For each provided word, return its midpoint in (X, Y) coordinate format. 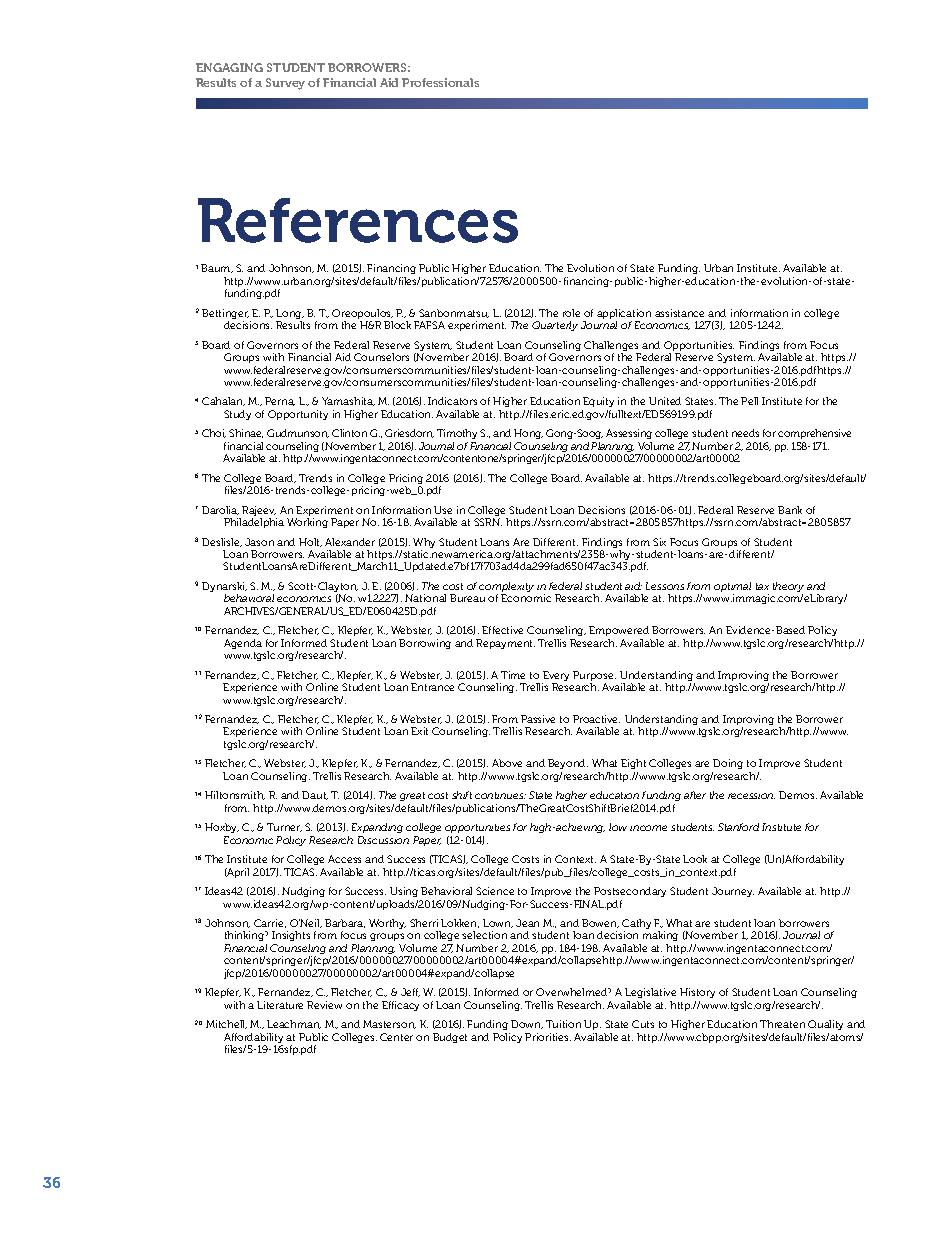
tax (762, 586)
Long (290, 315)
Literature (280, 1005)
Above (507, 763)
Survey (285, 84)
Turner (284, 827)
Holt (310, 542)
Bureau (467, 598)
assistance (679, 313)
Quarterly (555, 326)
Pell (749, 401)
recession (751, 796)
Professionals (440, 82)
